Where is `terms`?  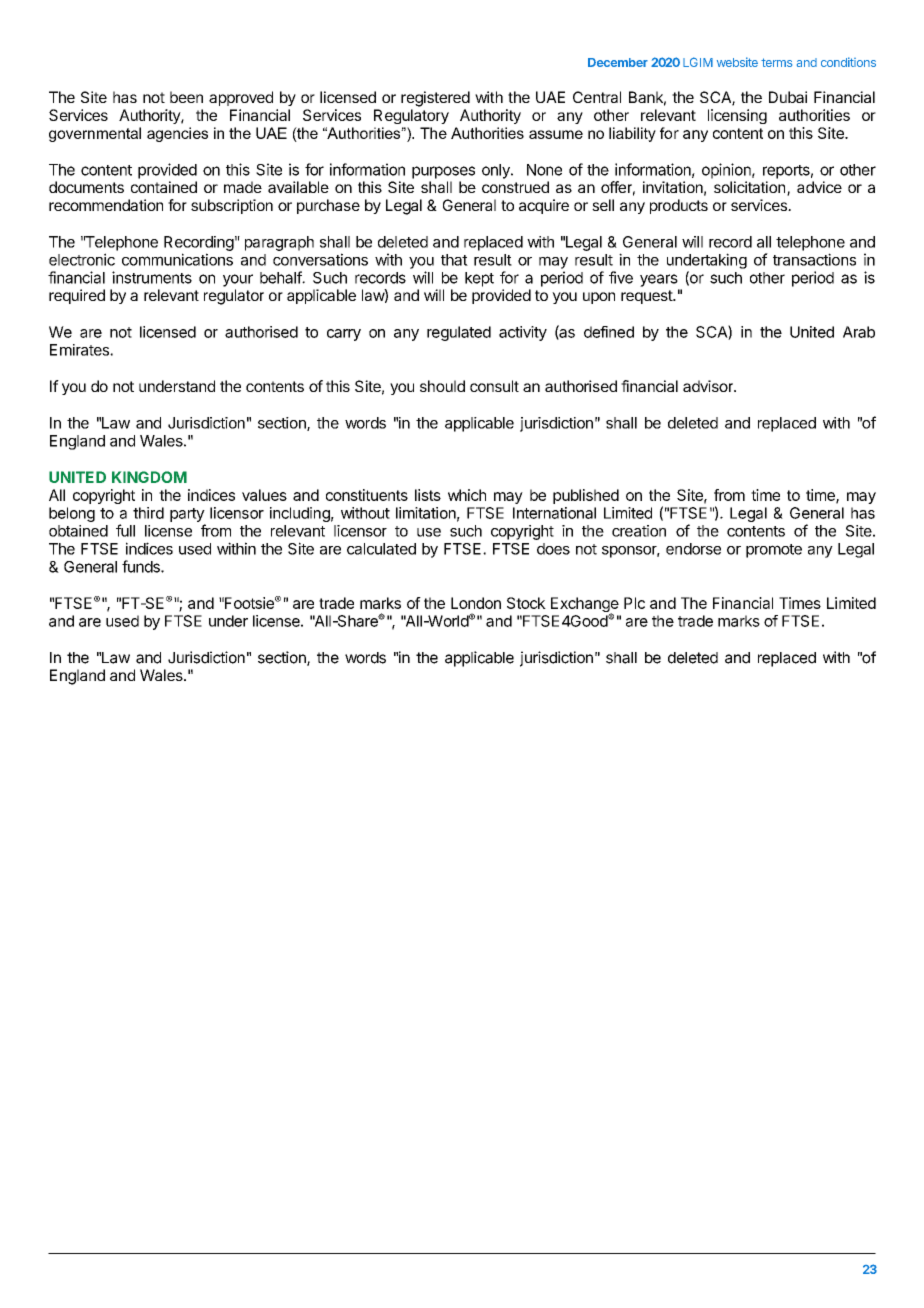 terms is located at coordinates (776, 62).
